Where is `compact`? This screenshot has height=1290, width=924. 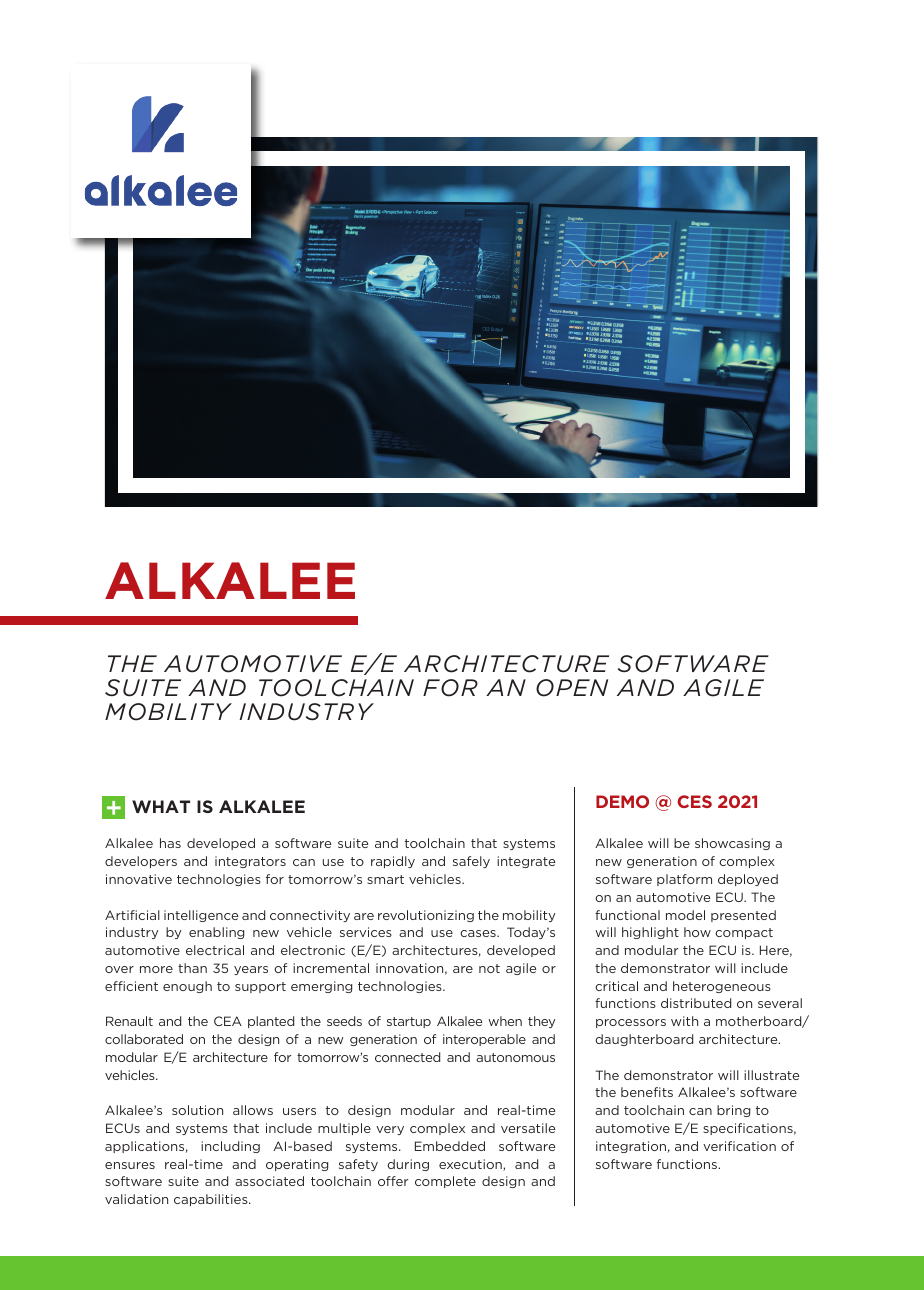
compact is located at coordinates (744, 933).
